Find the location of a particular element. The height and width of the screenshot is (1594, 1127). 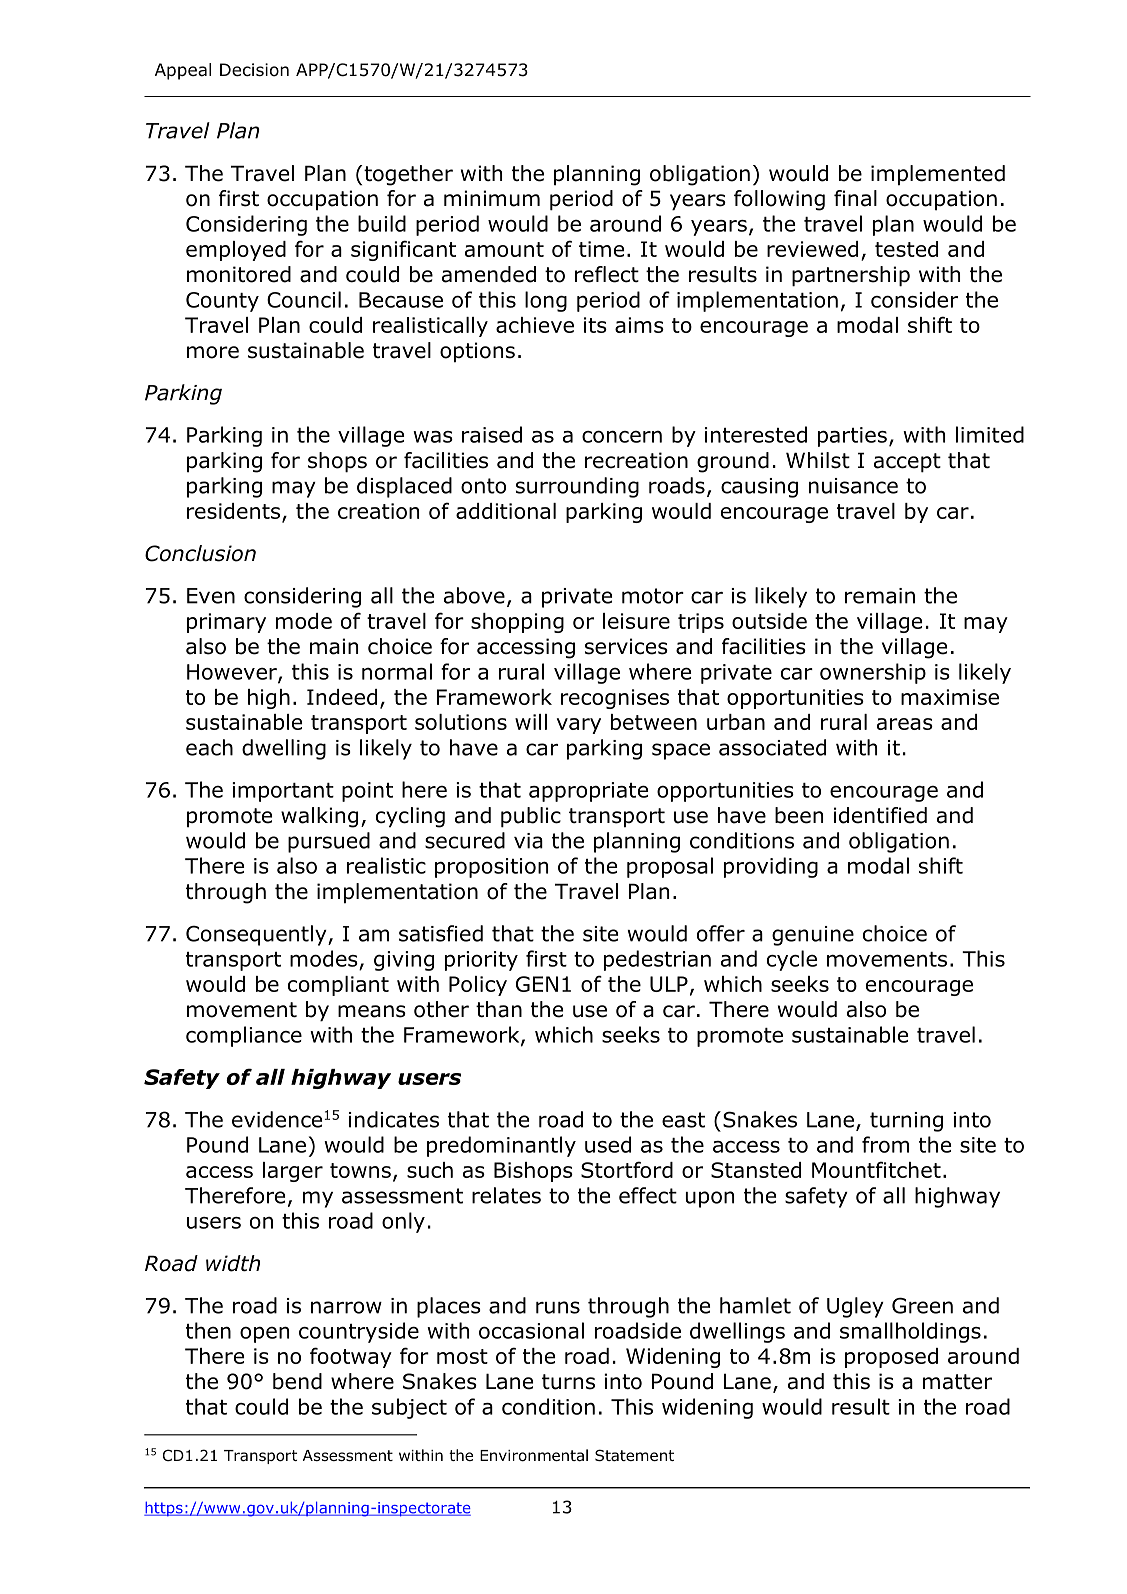

surrounding is located at coordinates (577, 487).
